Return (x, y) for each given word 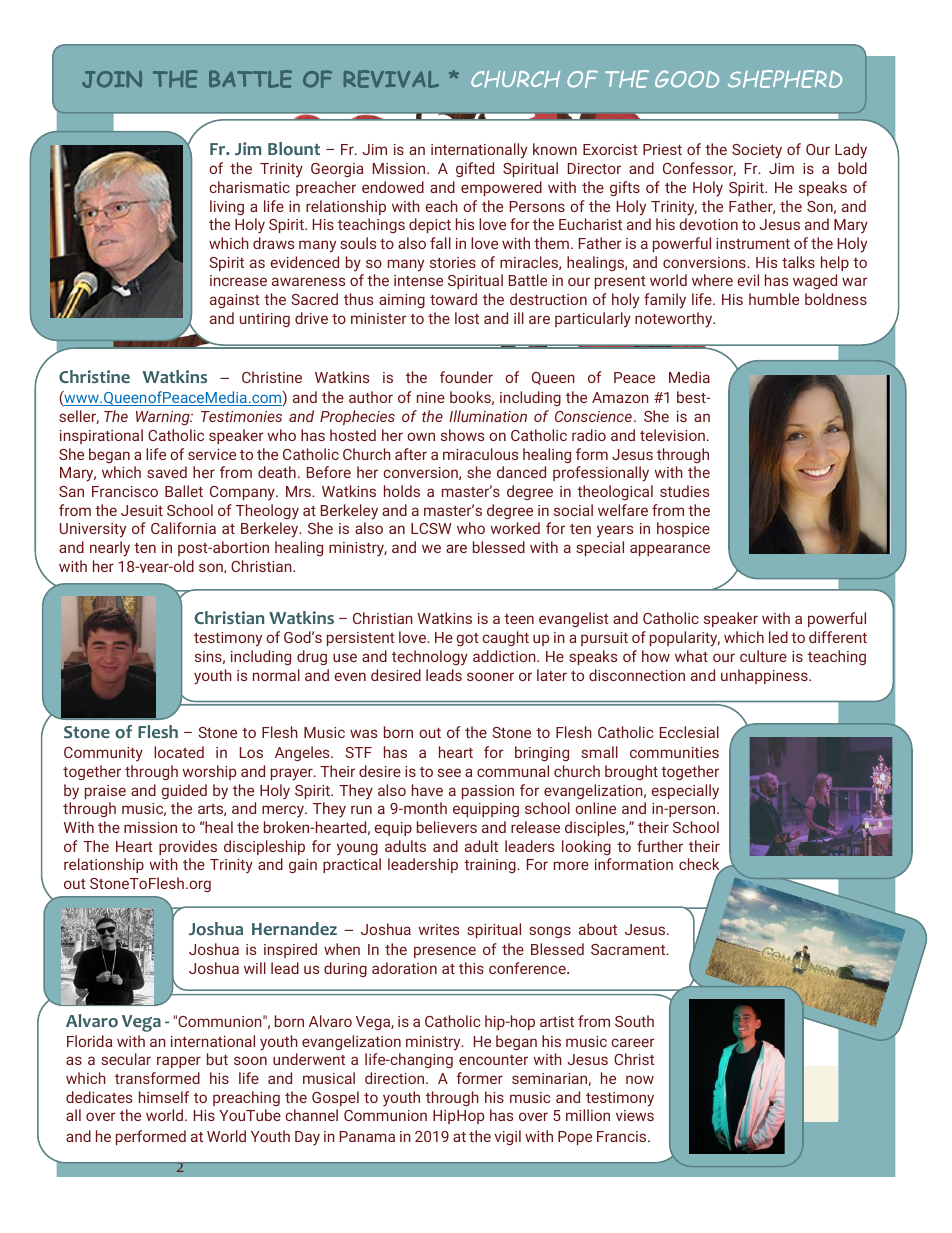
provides (188, 847)
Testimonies (241, 416)
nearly (110, 549)
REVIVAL (391, 79)
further (660, 846)
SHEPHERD (785, 79)
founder (466, 377)
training (491, 866)
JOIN (112, 79)
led (778, 637)
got (467, 639)
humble (774, 299)
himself (164, 1097)
